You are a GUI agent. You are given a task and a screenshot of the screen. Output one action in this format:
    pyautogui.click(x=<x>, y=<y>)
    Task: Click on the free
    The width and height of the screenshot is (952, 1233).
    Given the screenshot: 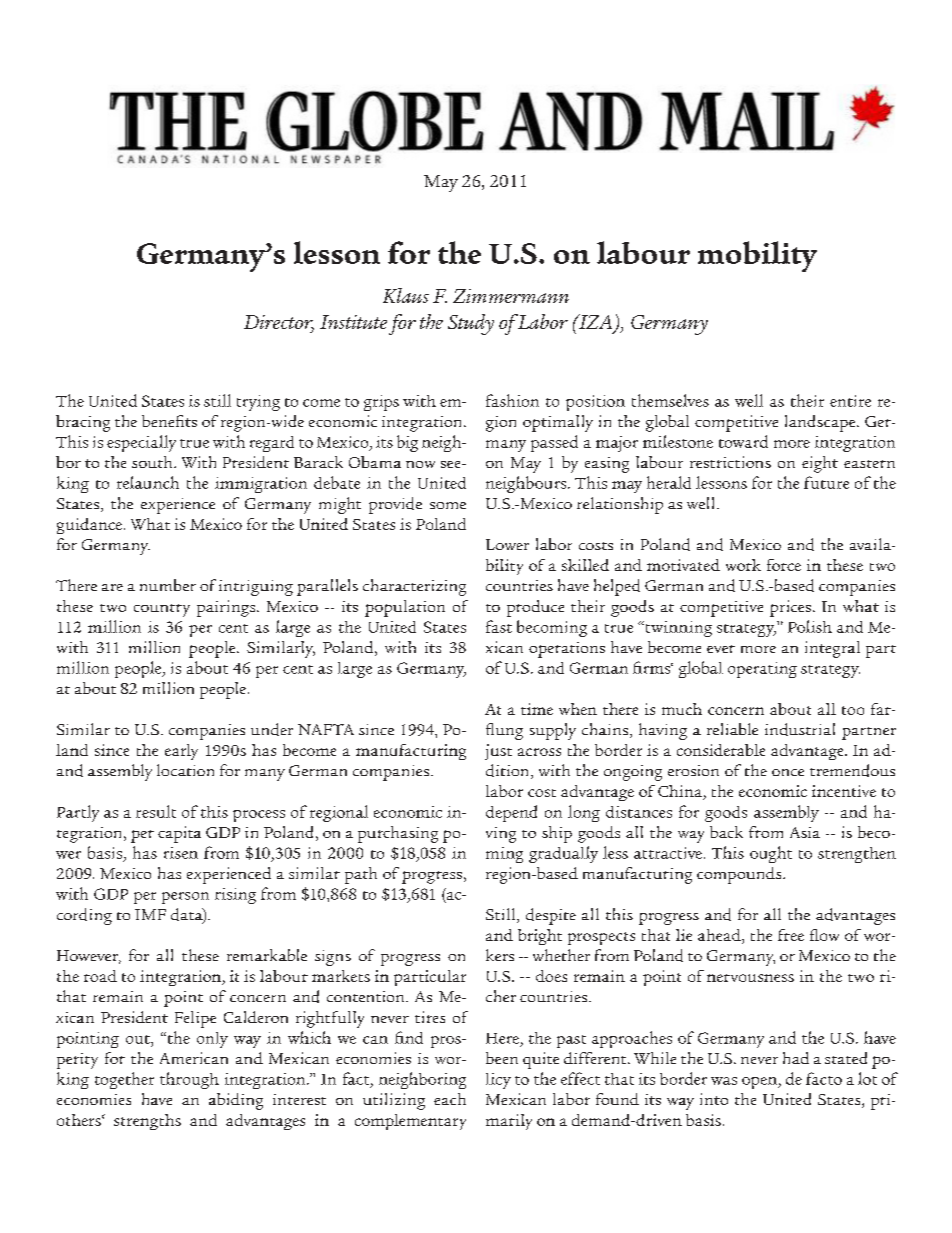 What is the action you would take?
    pyautogui.click(x=791, y=935)
